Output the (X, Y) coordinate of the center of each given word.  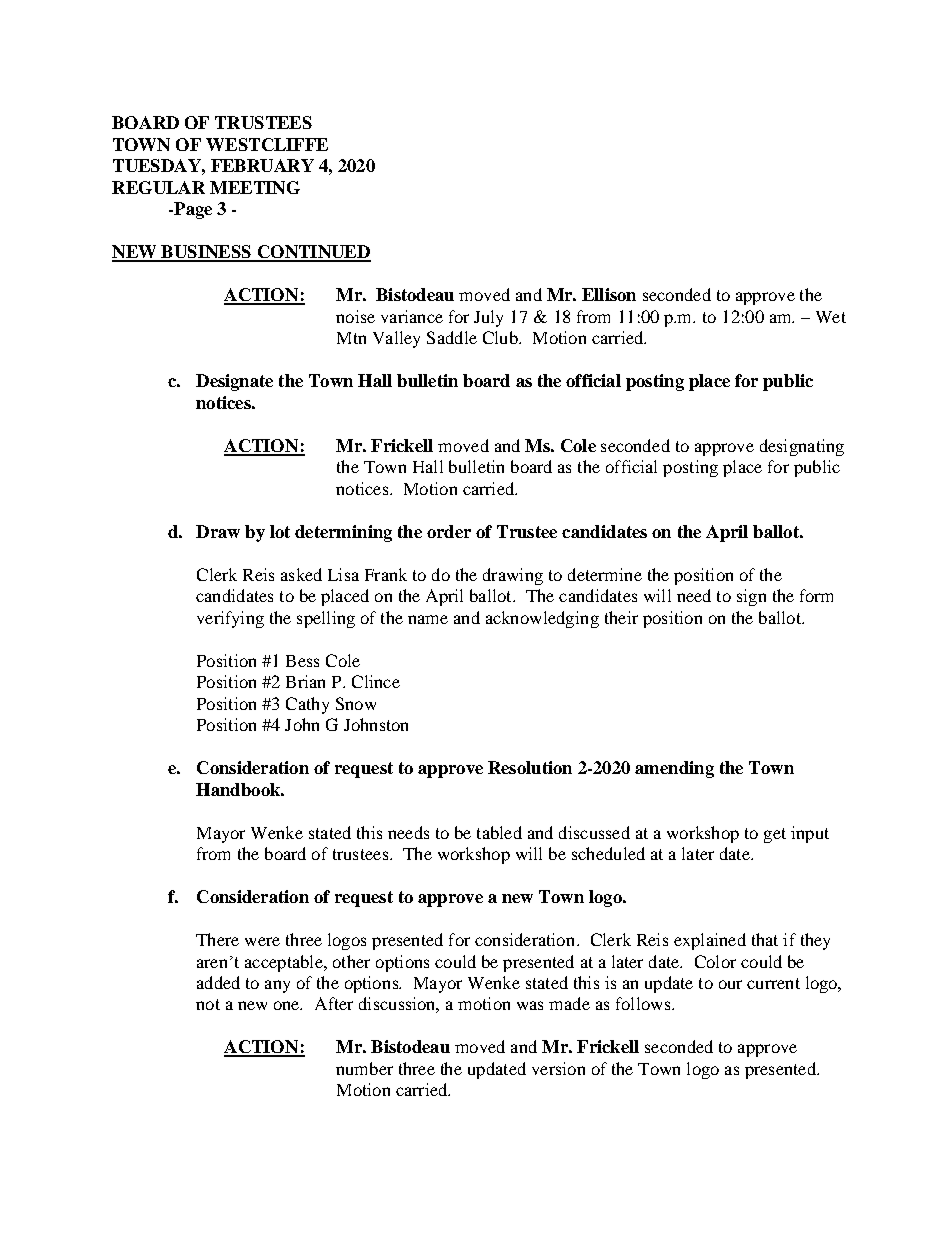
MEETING (255, 187)
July (488, 318)
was (530, 1005)
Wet (831, 317)
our (730, 984)
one (288, 1005)
